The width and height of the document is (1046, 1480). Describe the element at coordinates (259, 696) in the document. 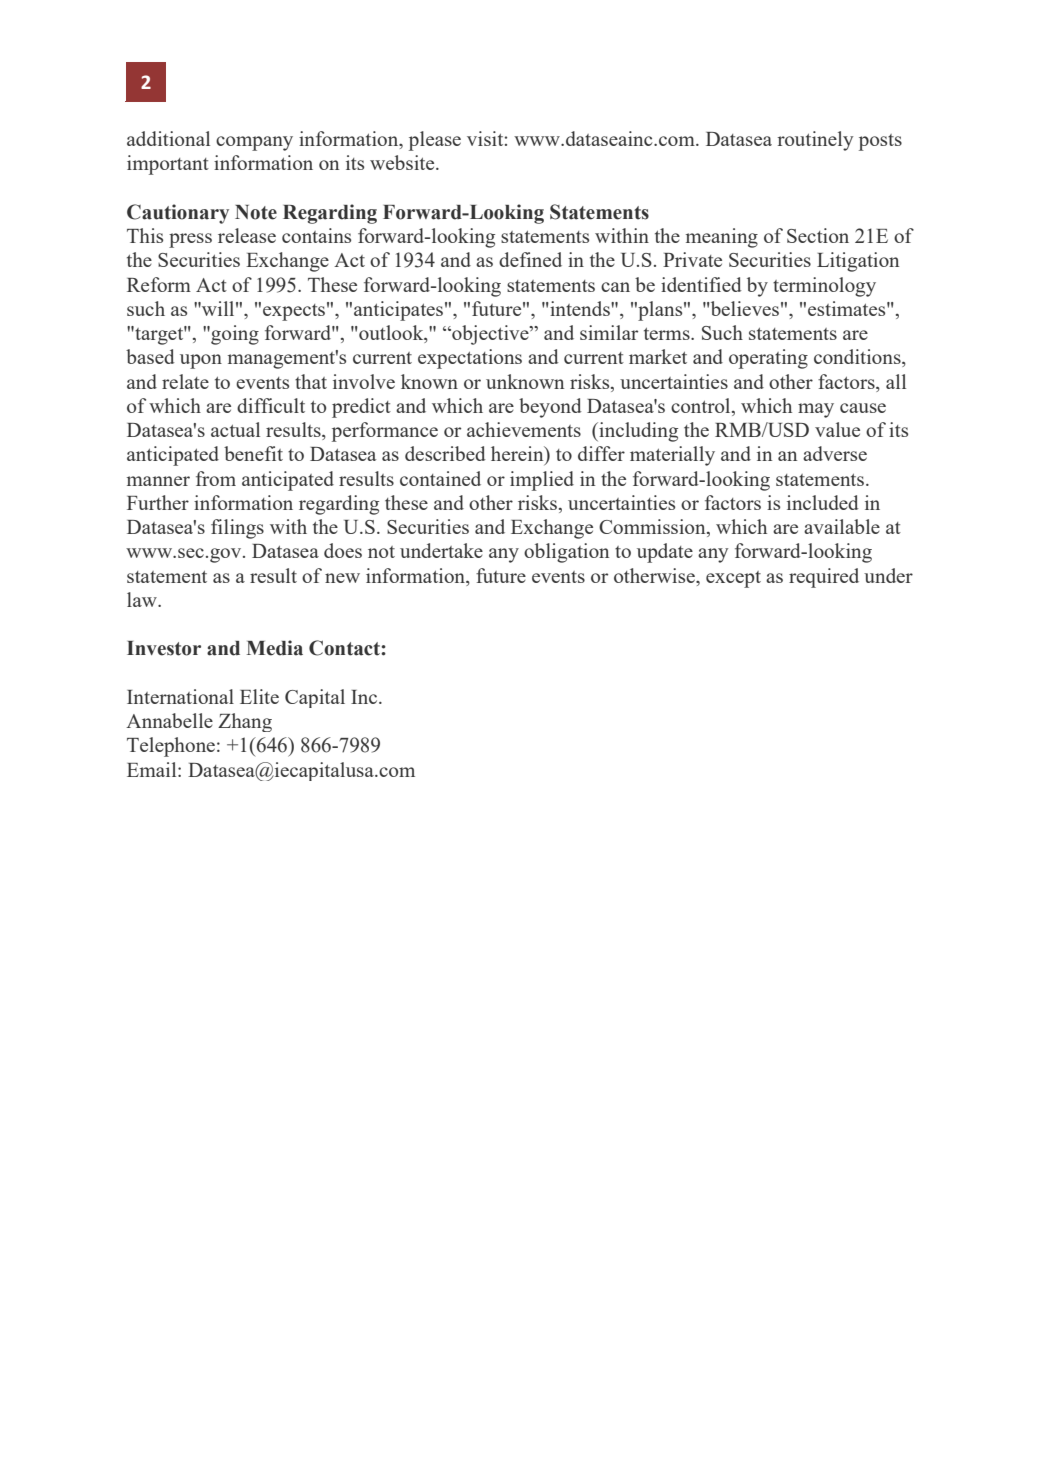

I see `Elite` at that location.
